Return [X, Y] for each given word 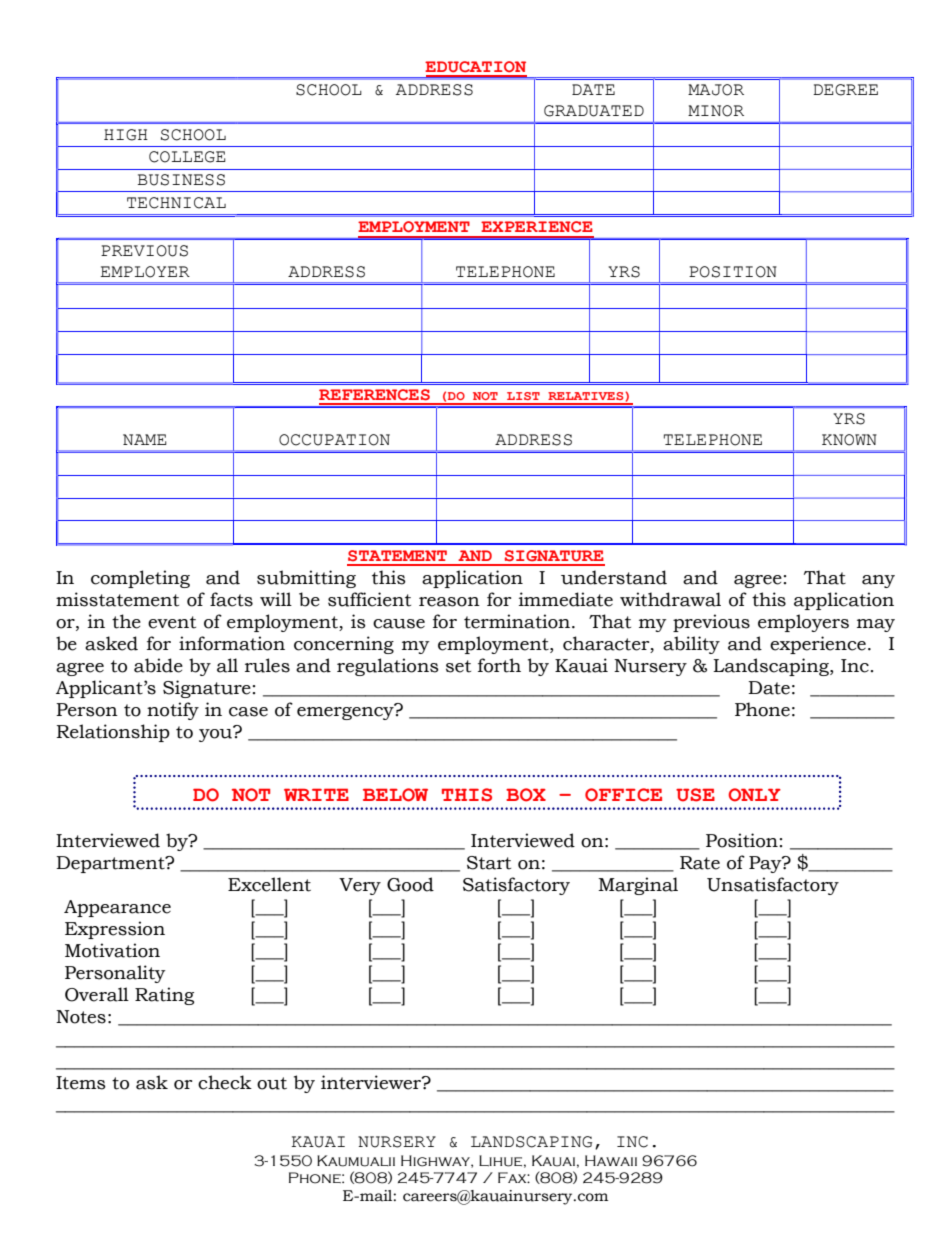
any [878, 581]
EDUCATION [475, 67]
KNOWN [849, 440]
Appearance [117, 908]
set [458, 666]
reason [449, 602]
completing [140, 579]
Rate [700, 863]
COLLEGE [187, 157]
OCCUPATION [334, 440]
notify [173, 711]
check [225, 1082]
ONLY [754, 795]
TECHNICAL [176, 203]
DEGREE [845, 90]
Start [489, 863]
